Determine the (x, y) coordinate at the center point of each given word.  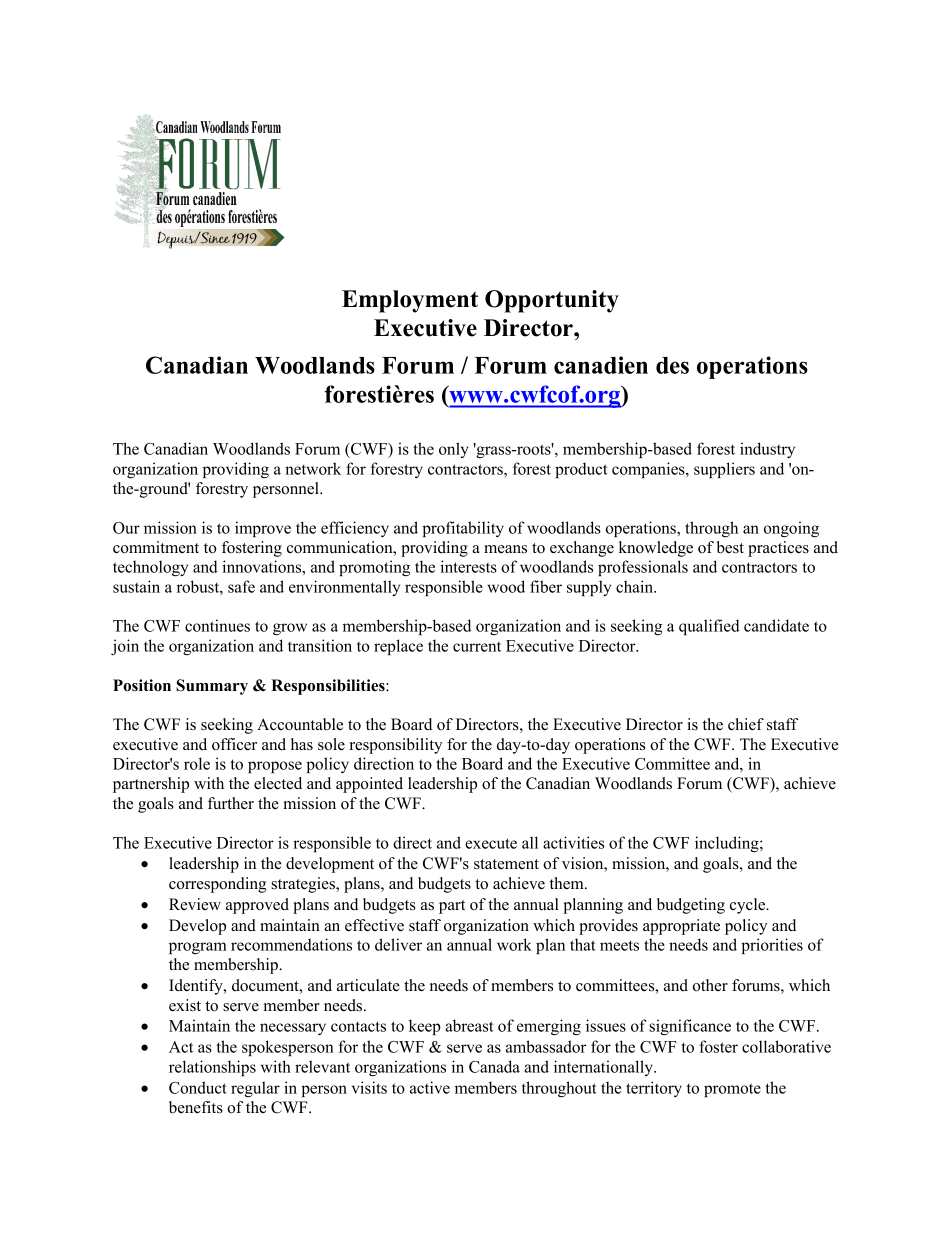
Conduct (198, 1087)
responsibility (396, 746)
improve (263, 529)
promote (732, 1090)
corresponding (217, 885)
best (730, 547)
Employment (410, 301)
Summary (212, 687)
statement (506, 864)
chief (746, 724)
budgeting (691, 906)
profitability (463, 529)
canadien (601, 365)
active (430, 1087)
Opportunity (552, 301)
